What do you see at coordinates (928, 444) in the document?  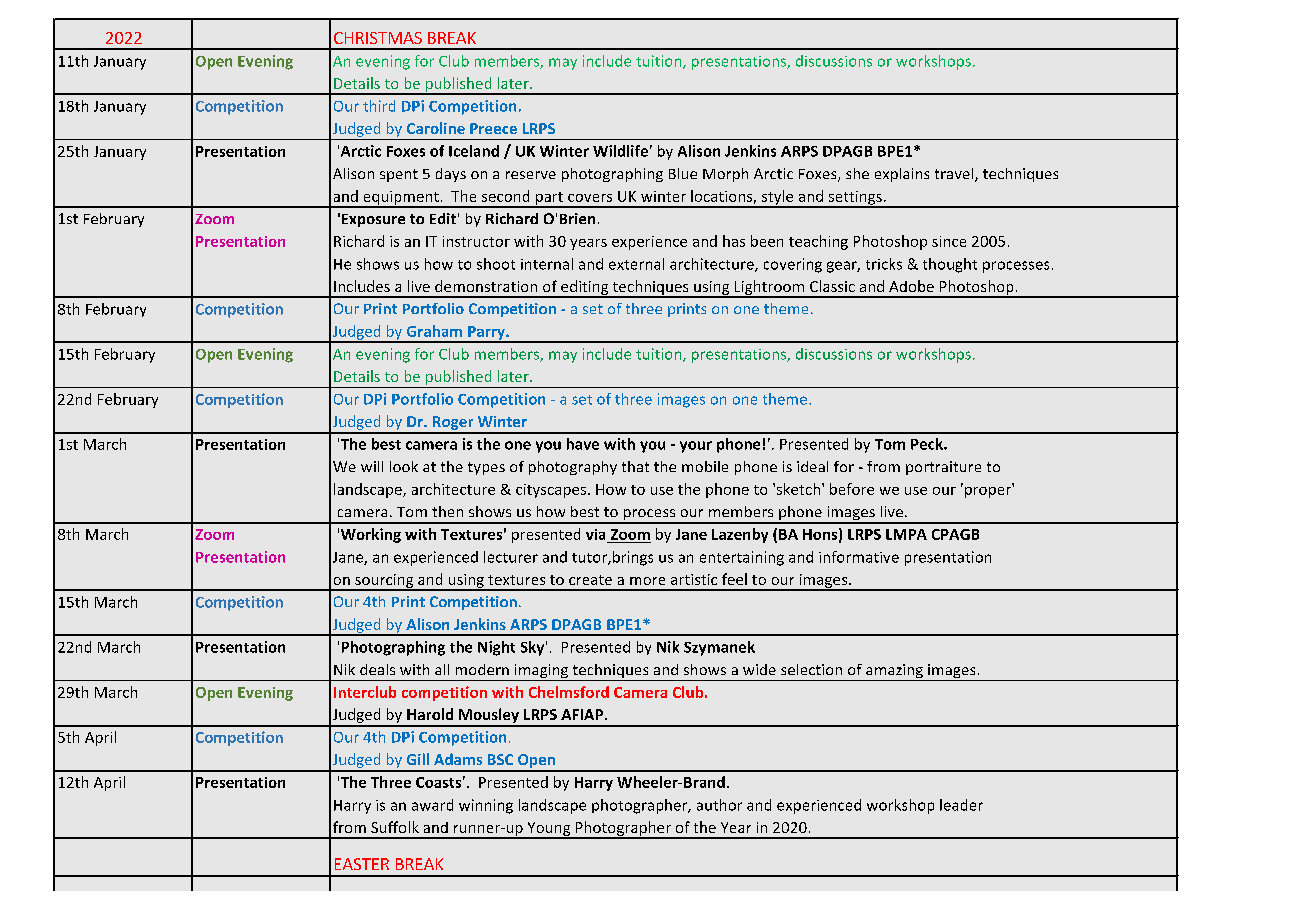 I see `Peck` at bounding box center [928, 444].
